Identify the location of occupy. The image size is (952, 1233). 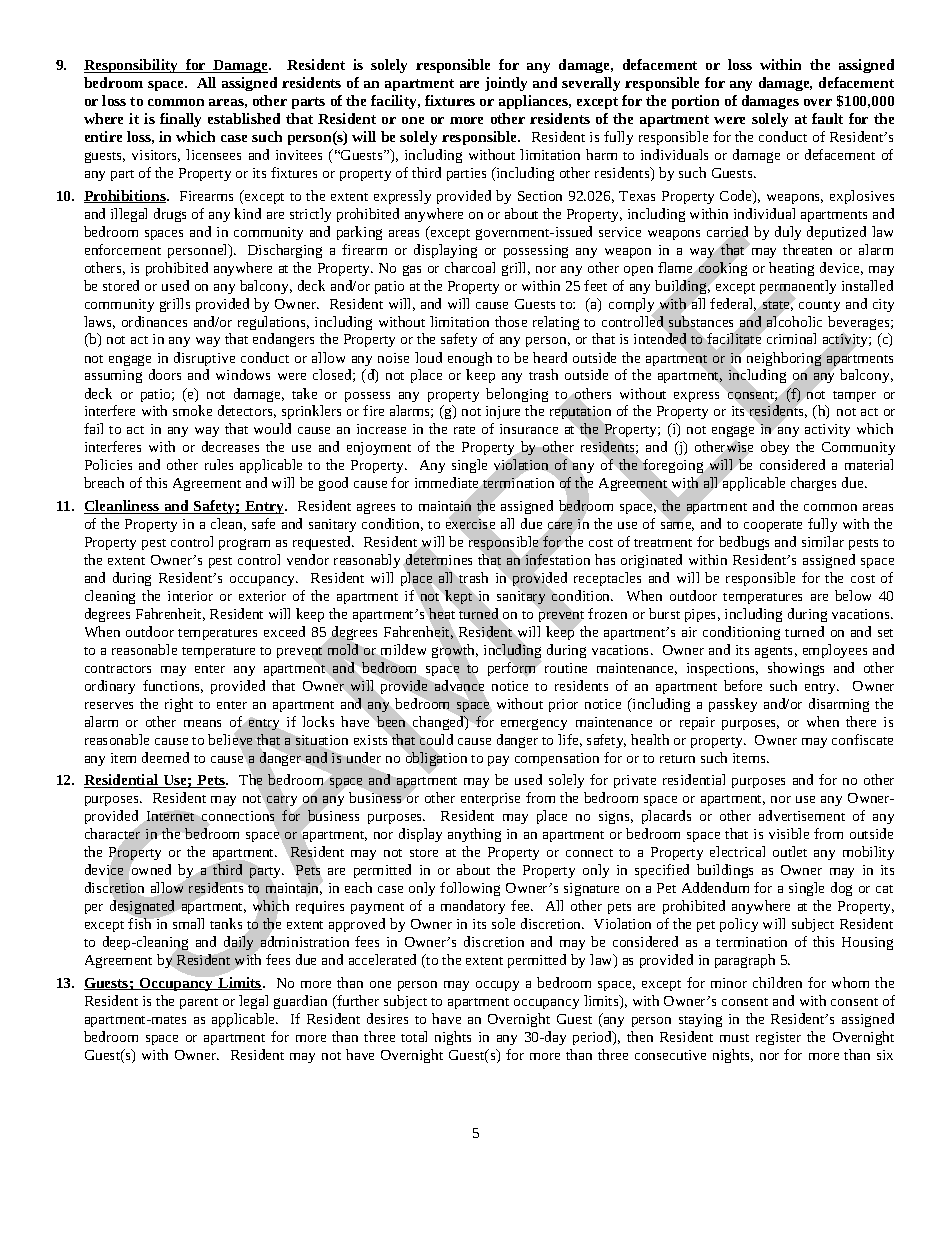
(497, 986).
